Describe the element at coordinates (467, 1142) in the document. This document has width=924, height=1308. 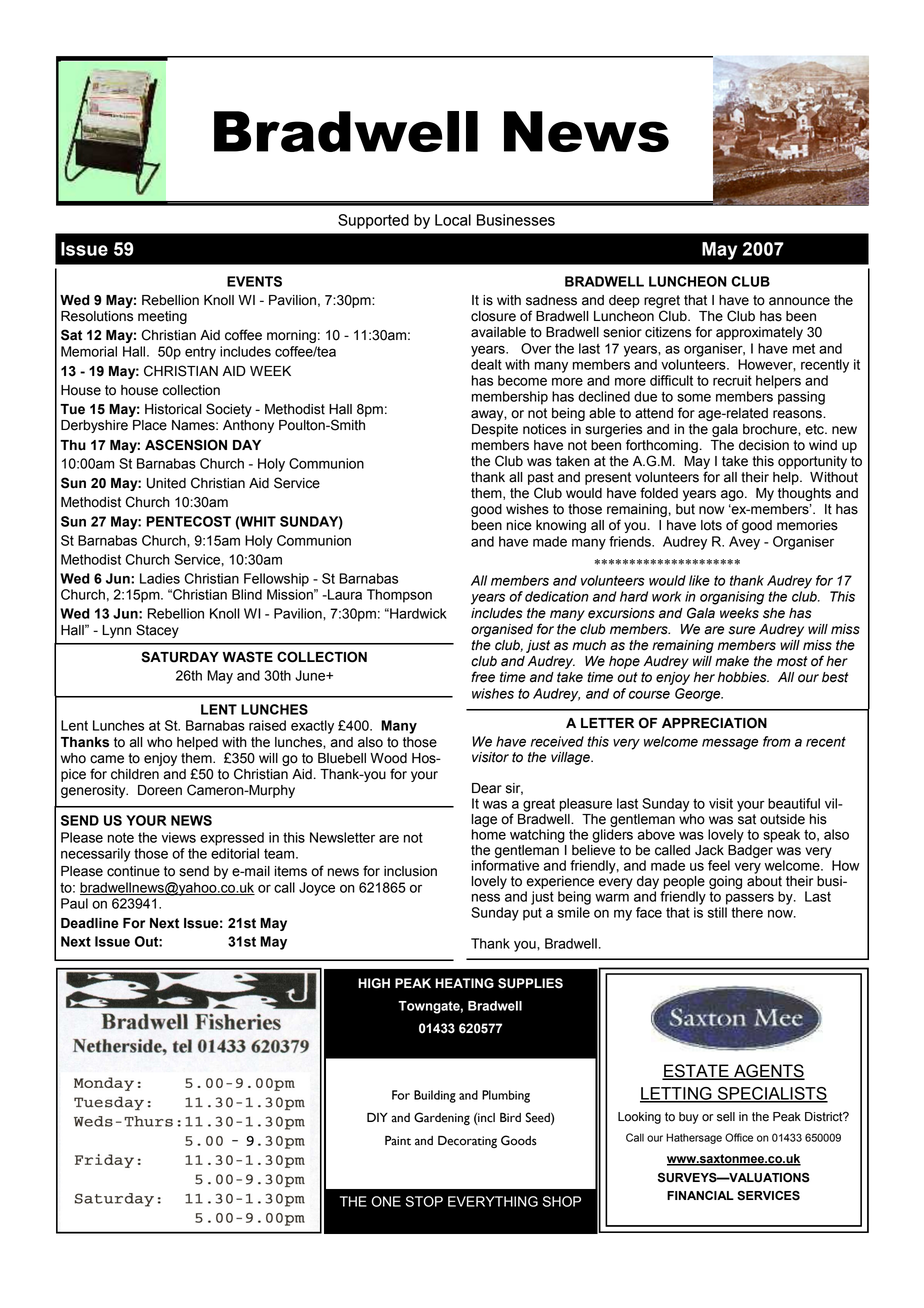
I see `Decorating` at that location.
